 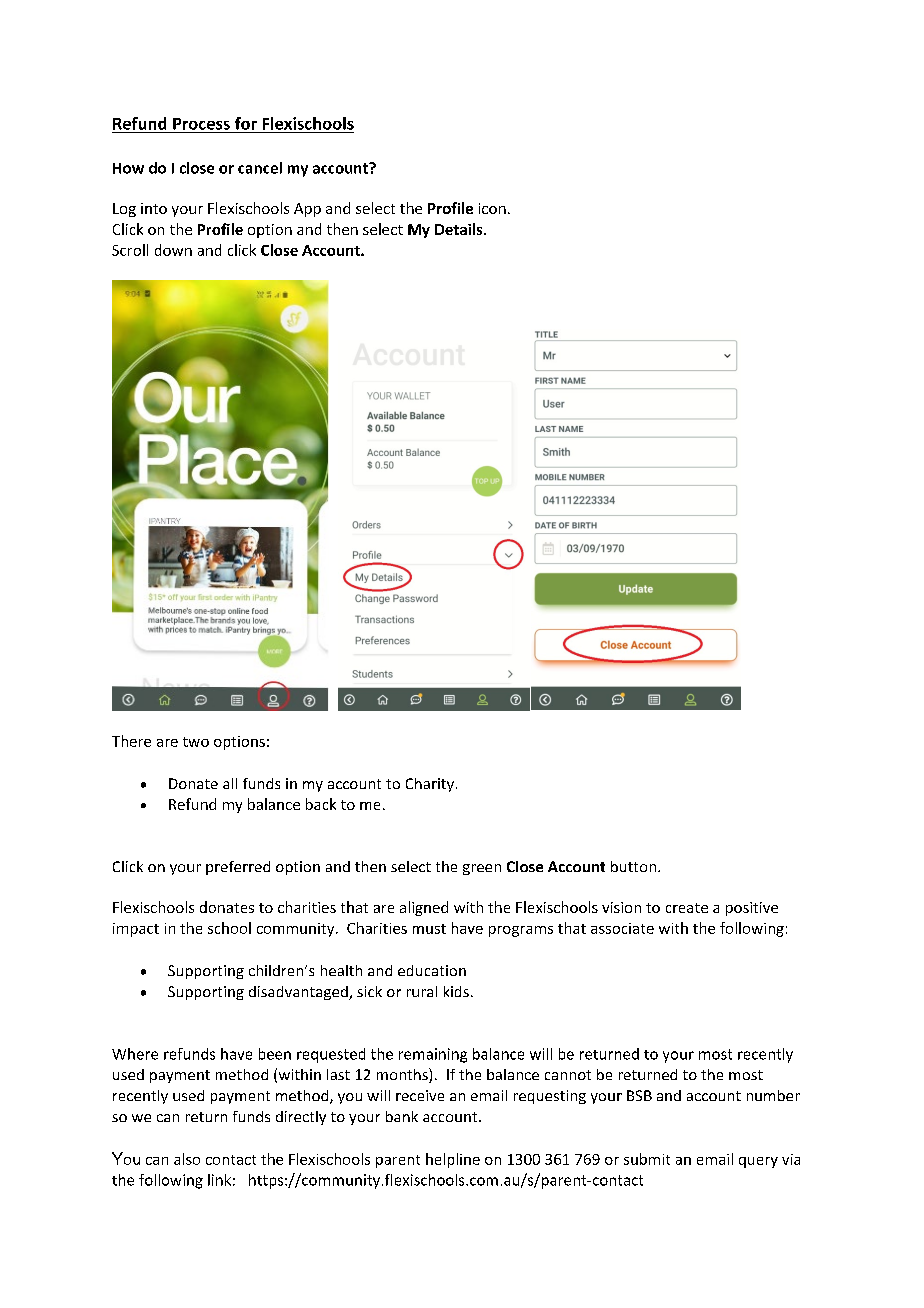 I want to click on Process, so click(x=201, y=124).
